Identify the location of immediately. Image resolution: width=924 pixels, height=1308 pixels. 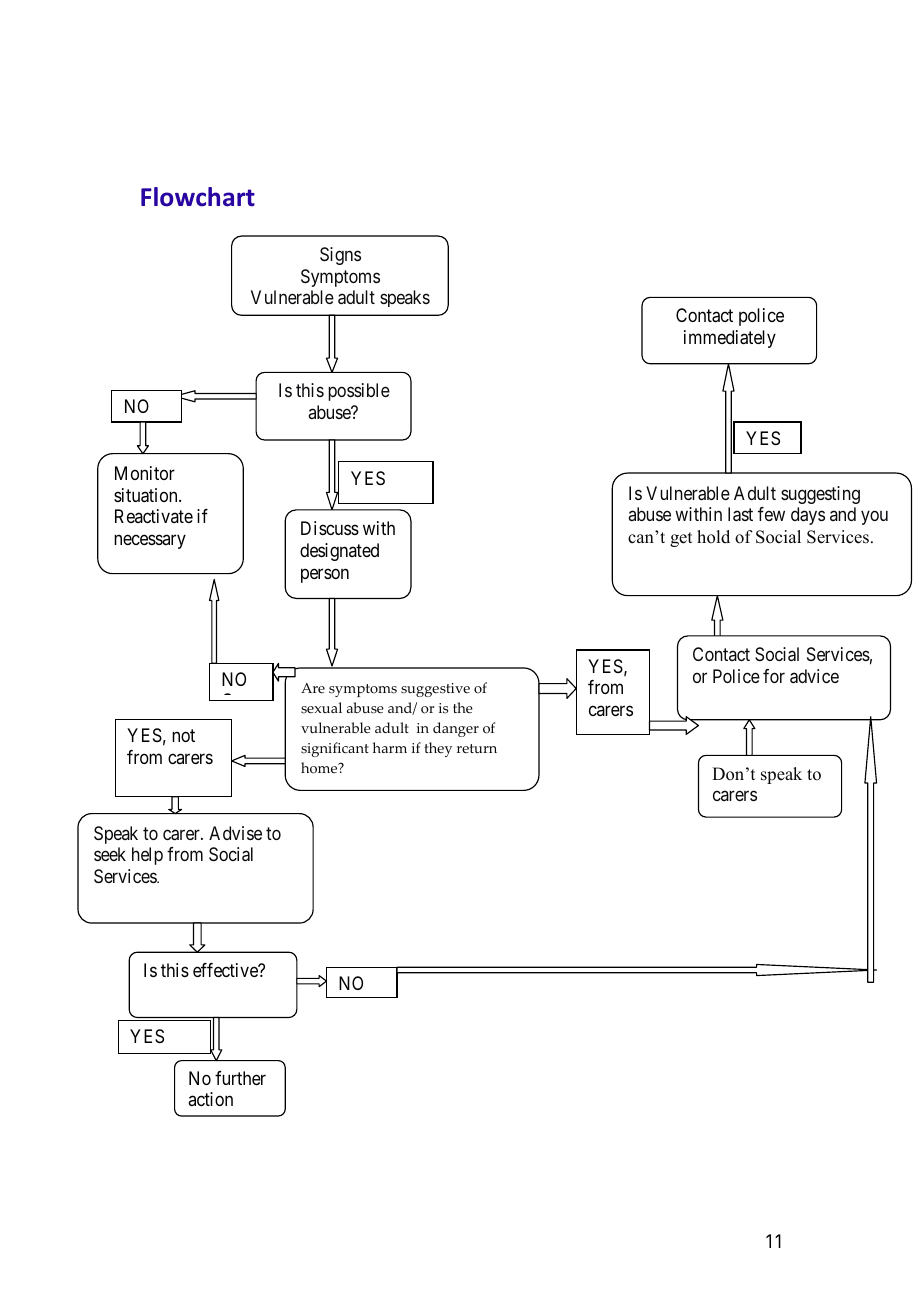
(730, 339).
